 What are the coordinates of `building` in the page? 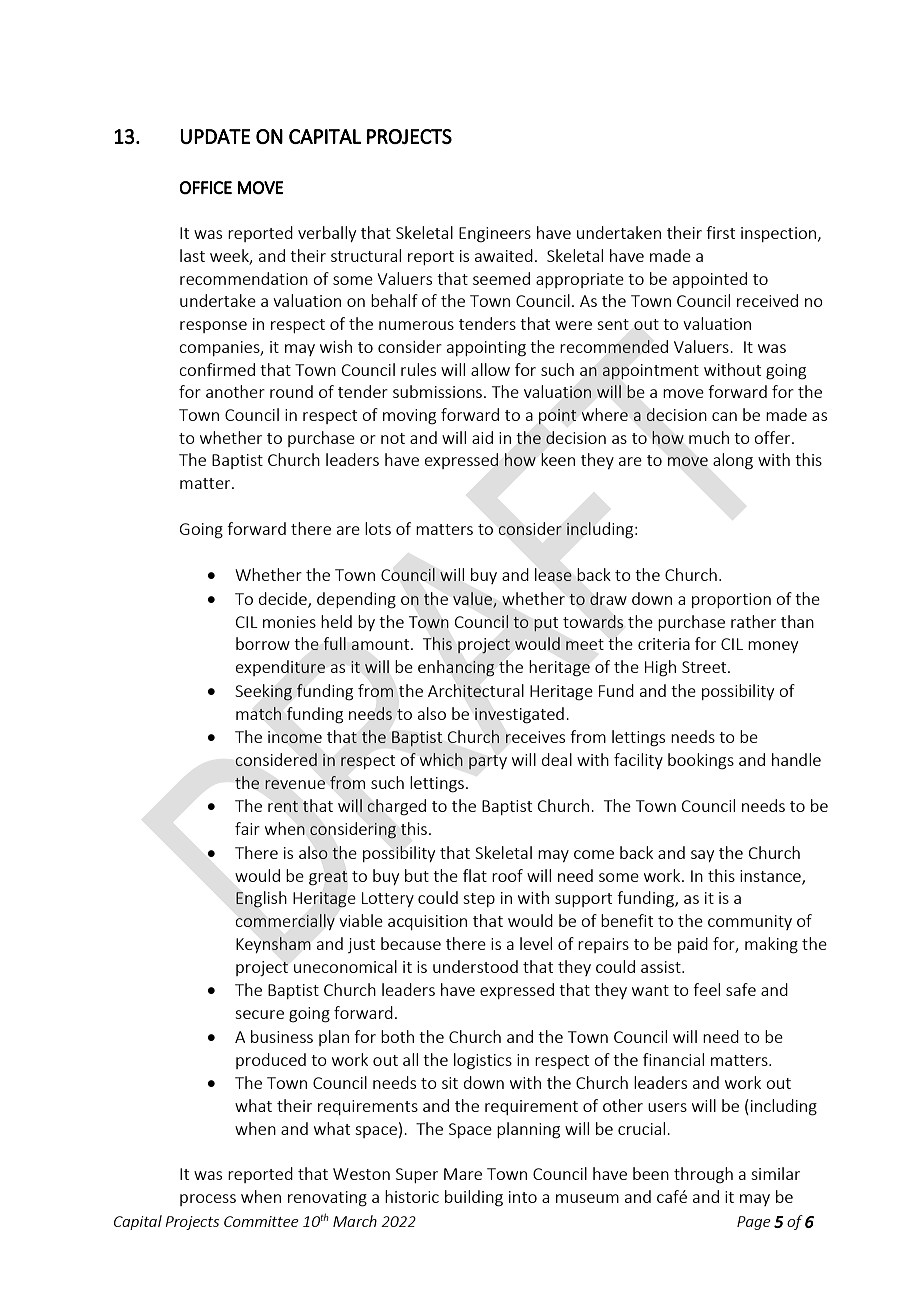 It's located at (474, 1198).
